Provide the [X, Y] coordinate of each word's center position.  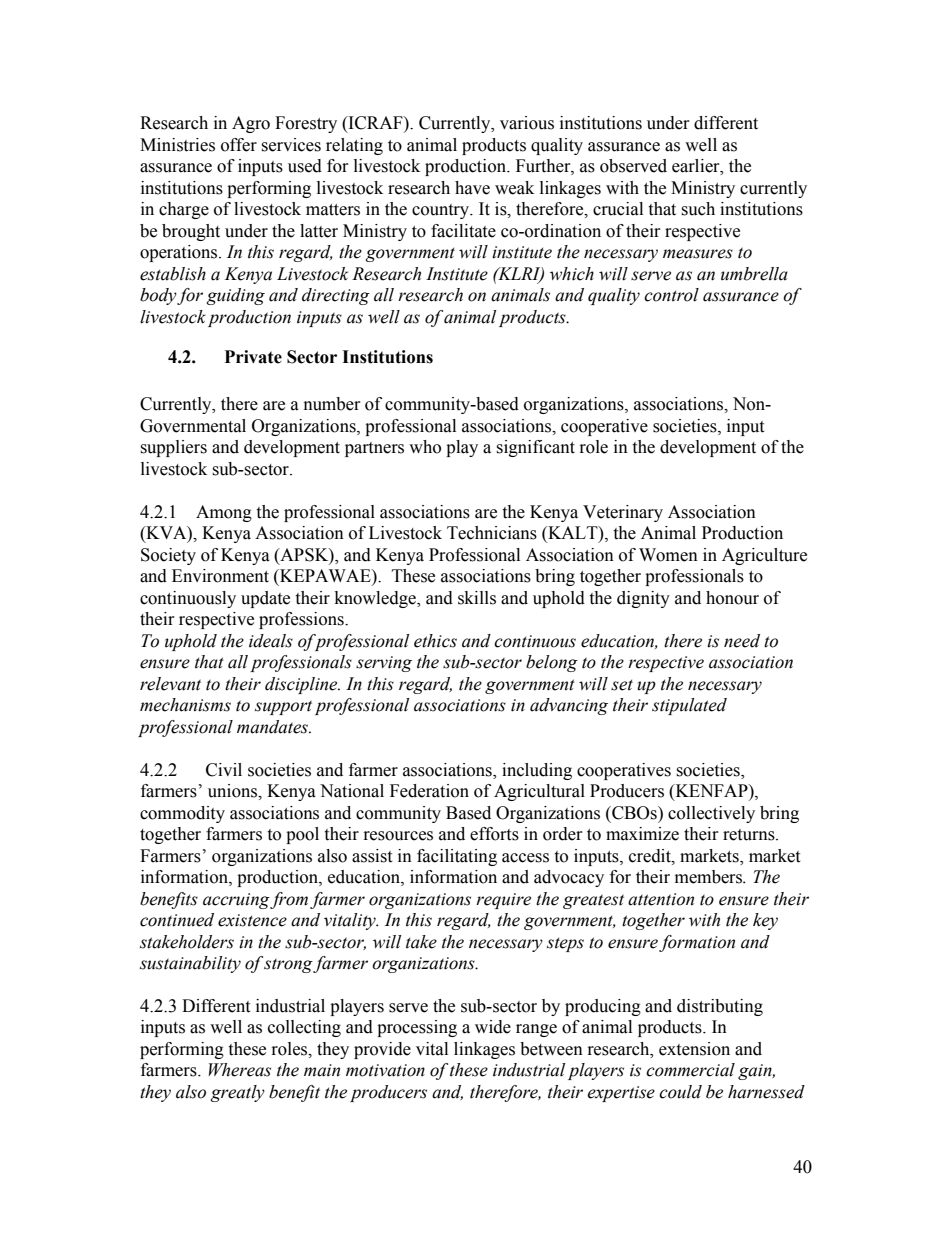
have [472, 188]
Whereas [240, 1070]
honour [732, 598]
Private [253, 357]
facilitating [457, 857]
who [425, 447]
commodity [182, 814]
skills [477, 598]
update [265, 599]
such [698, 209]
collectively [711, 814]
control [671, 295]
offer [239, 145]
